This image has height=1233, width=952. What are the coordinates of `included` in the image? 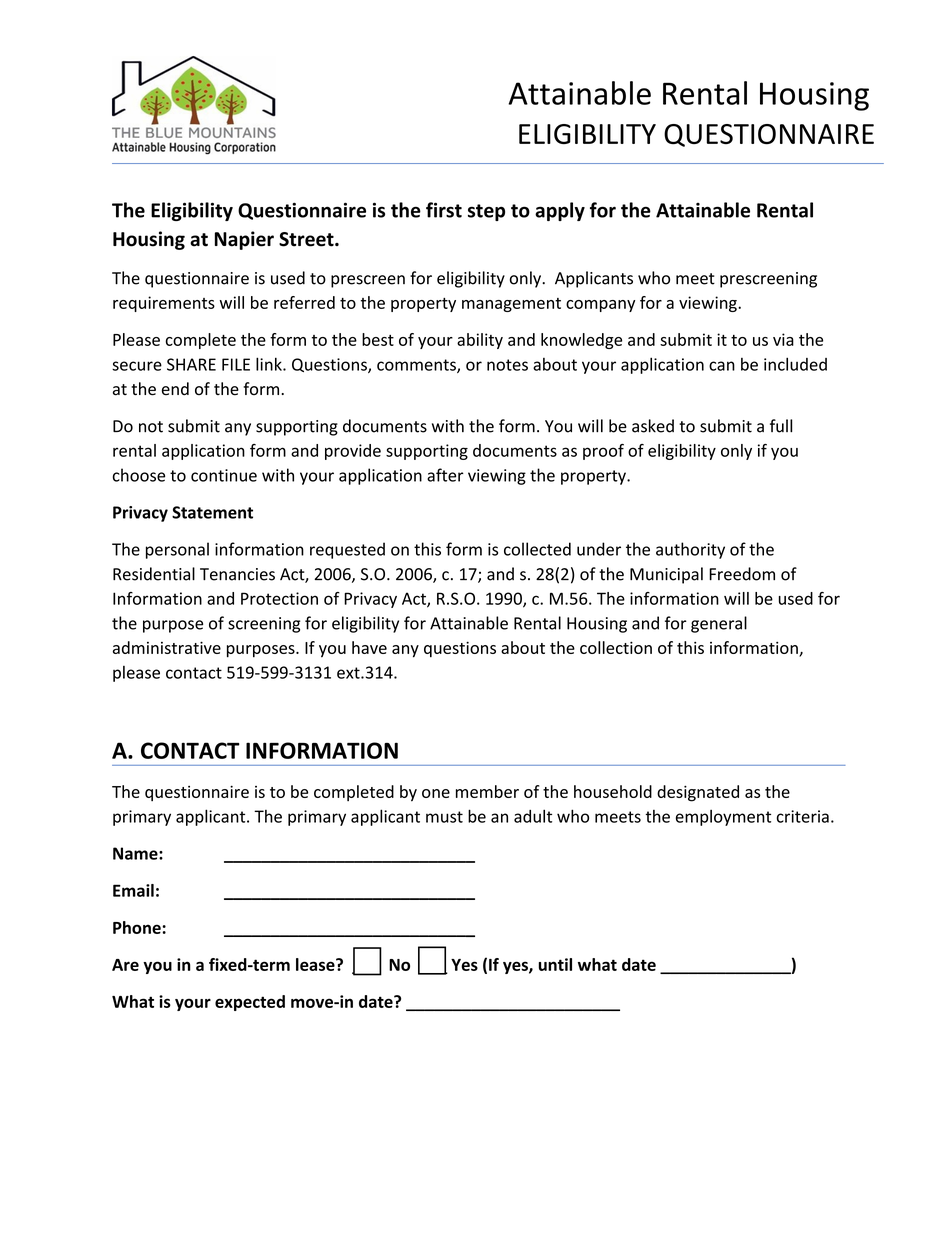 It's located at (795, 364).
